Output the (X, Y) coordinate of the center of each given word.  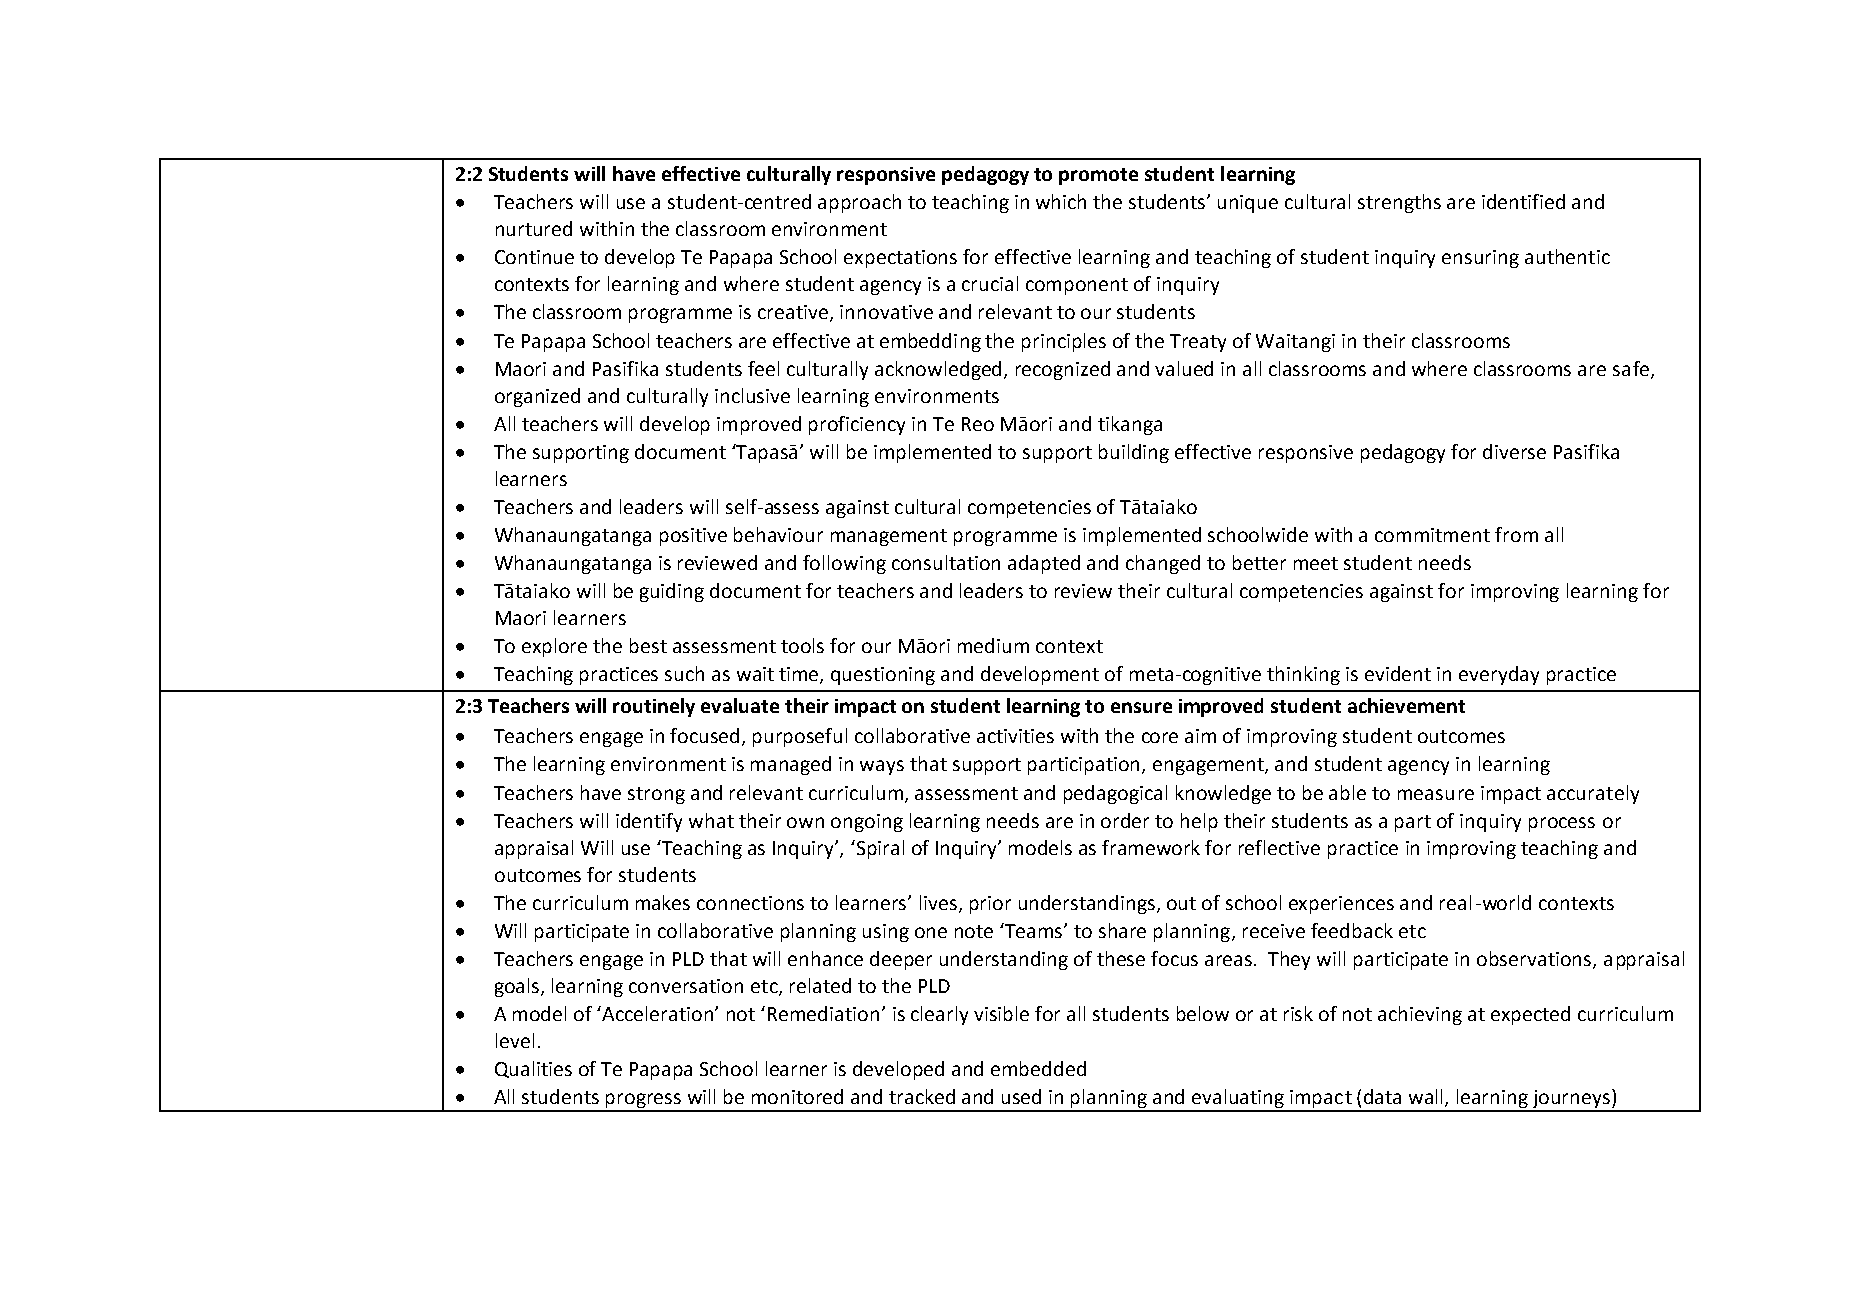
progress (644, 1102)
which (1061, 201)
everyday (1499, 675)
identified (1523, 201)
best (648, 645)
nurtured (534, 228)
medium (993, 645)
